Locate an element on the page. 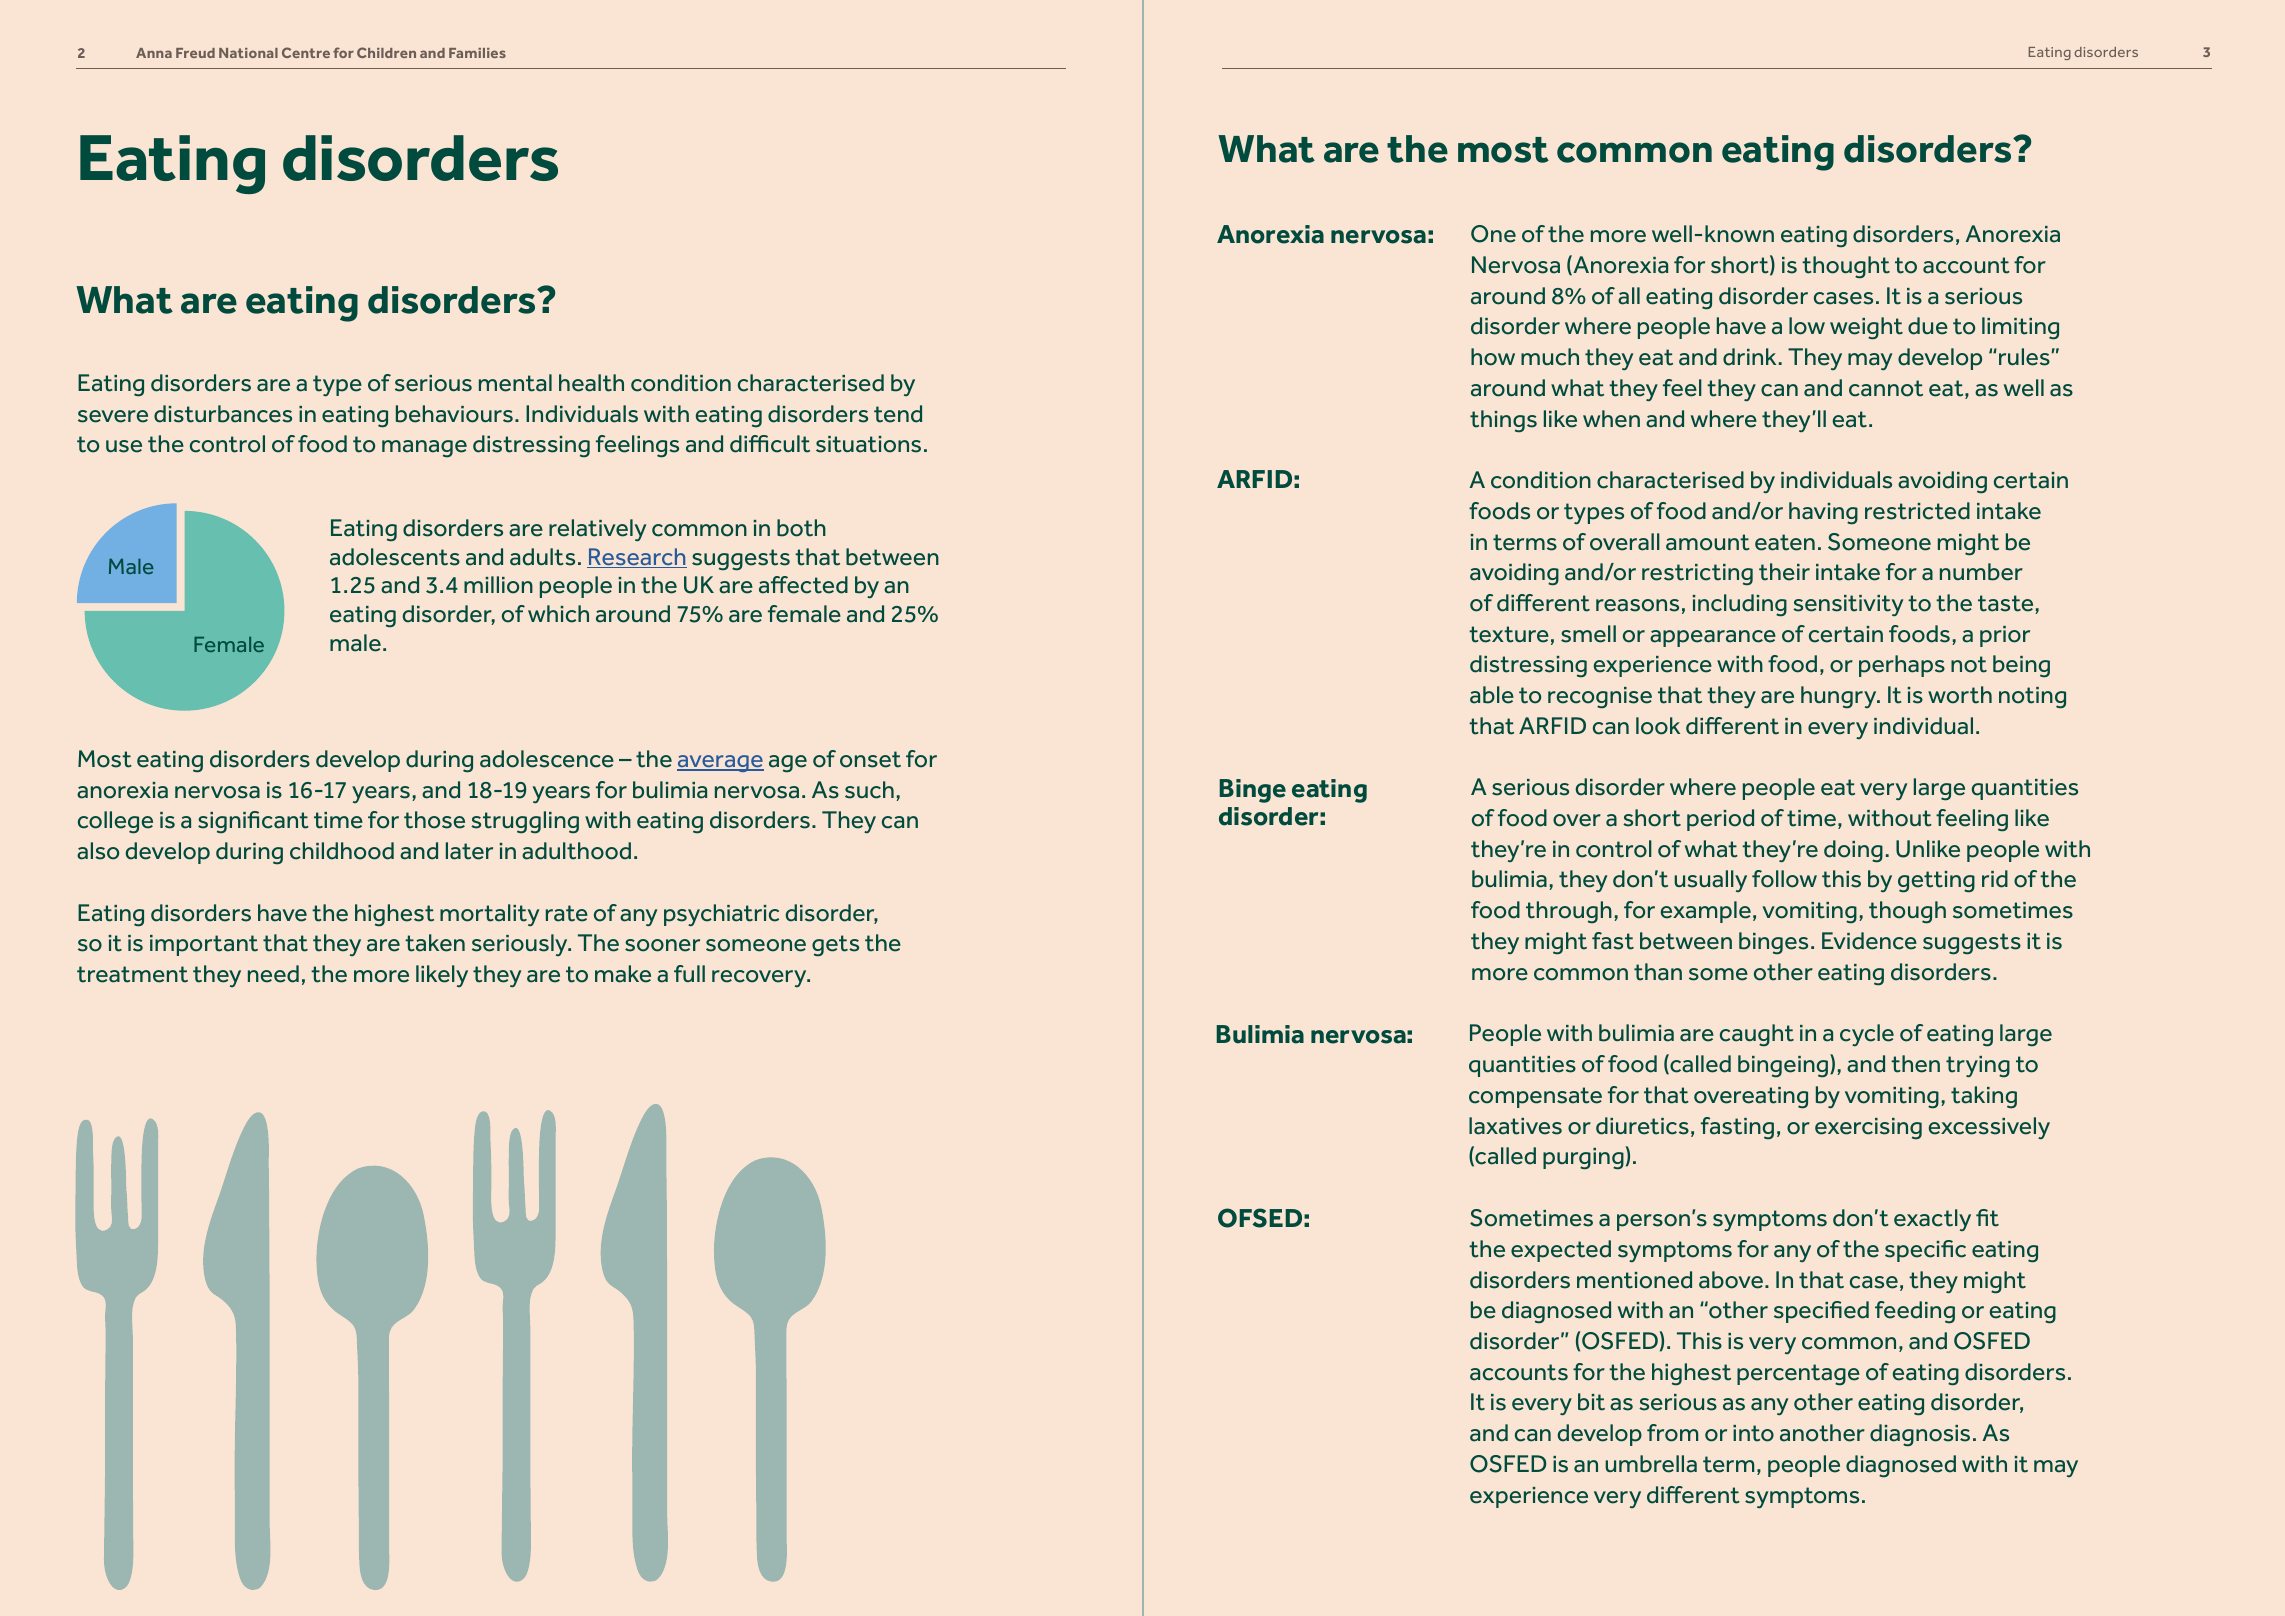 This page has width=2285, height=1616. Families is located at coordinates (477, 53).
